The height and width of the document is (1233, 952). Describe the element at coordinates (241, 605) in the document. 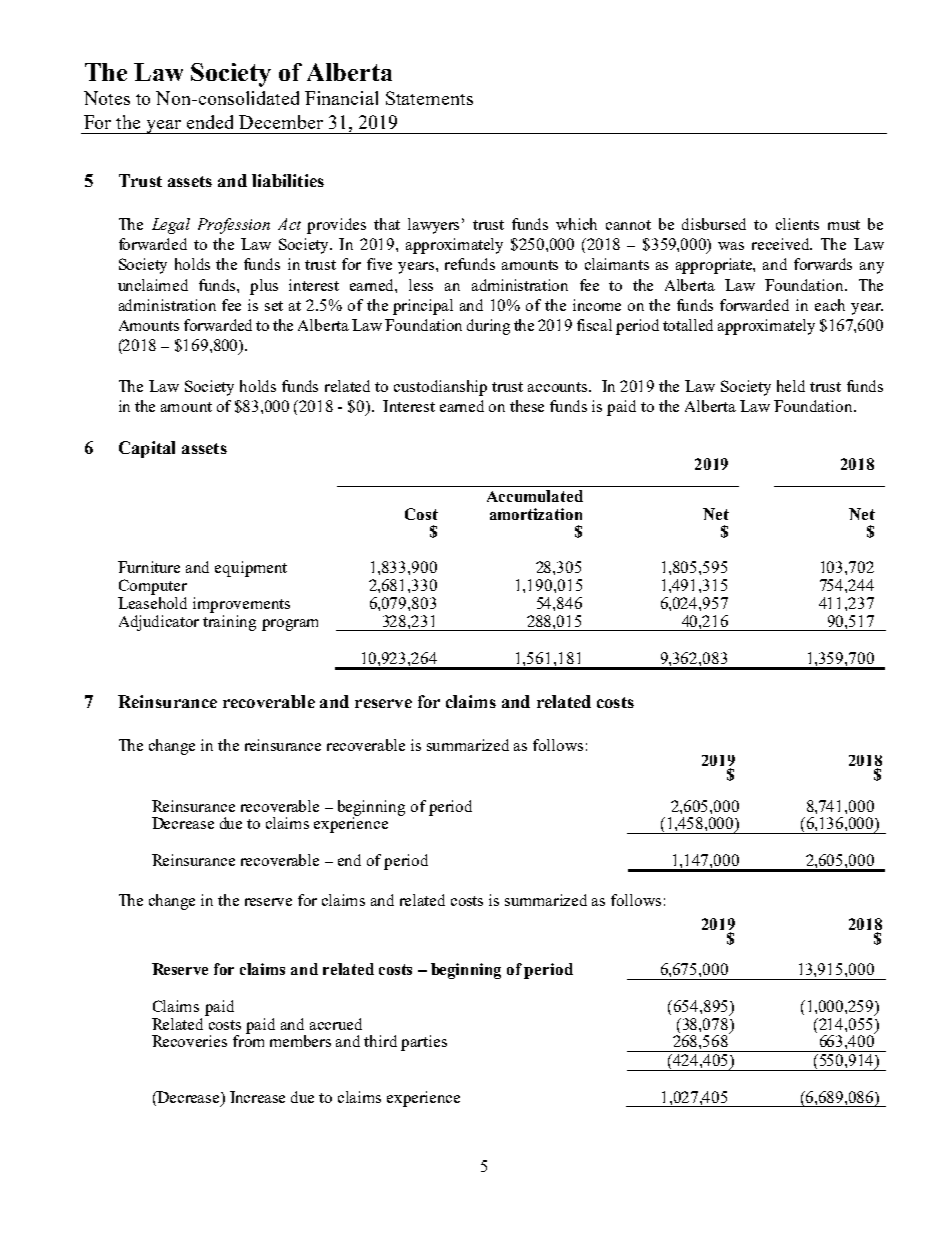

I see `improvements` at that location.
